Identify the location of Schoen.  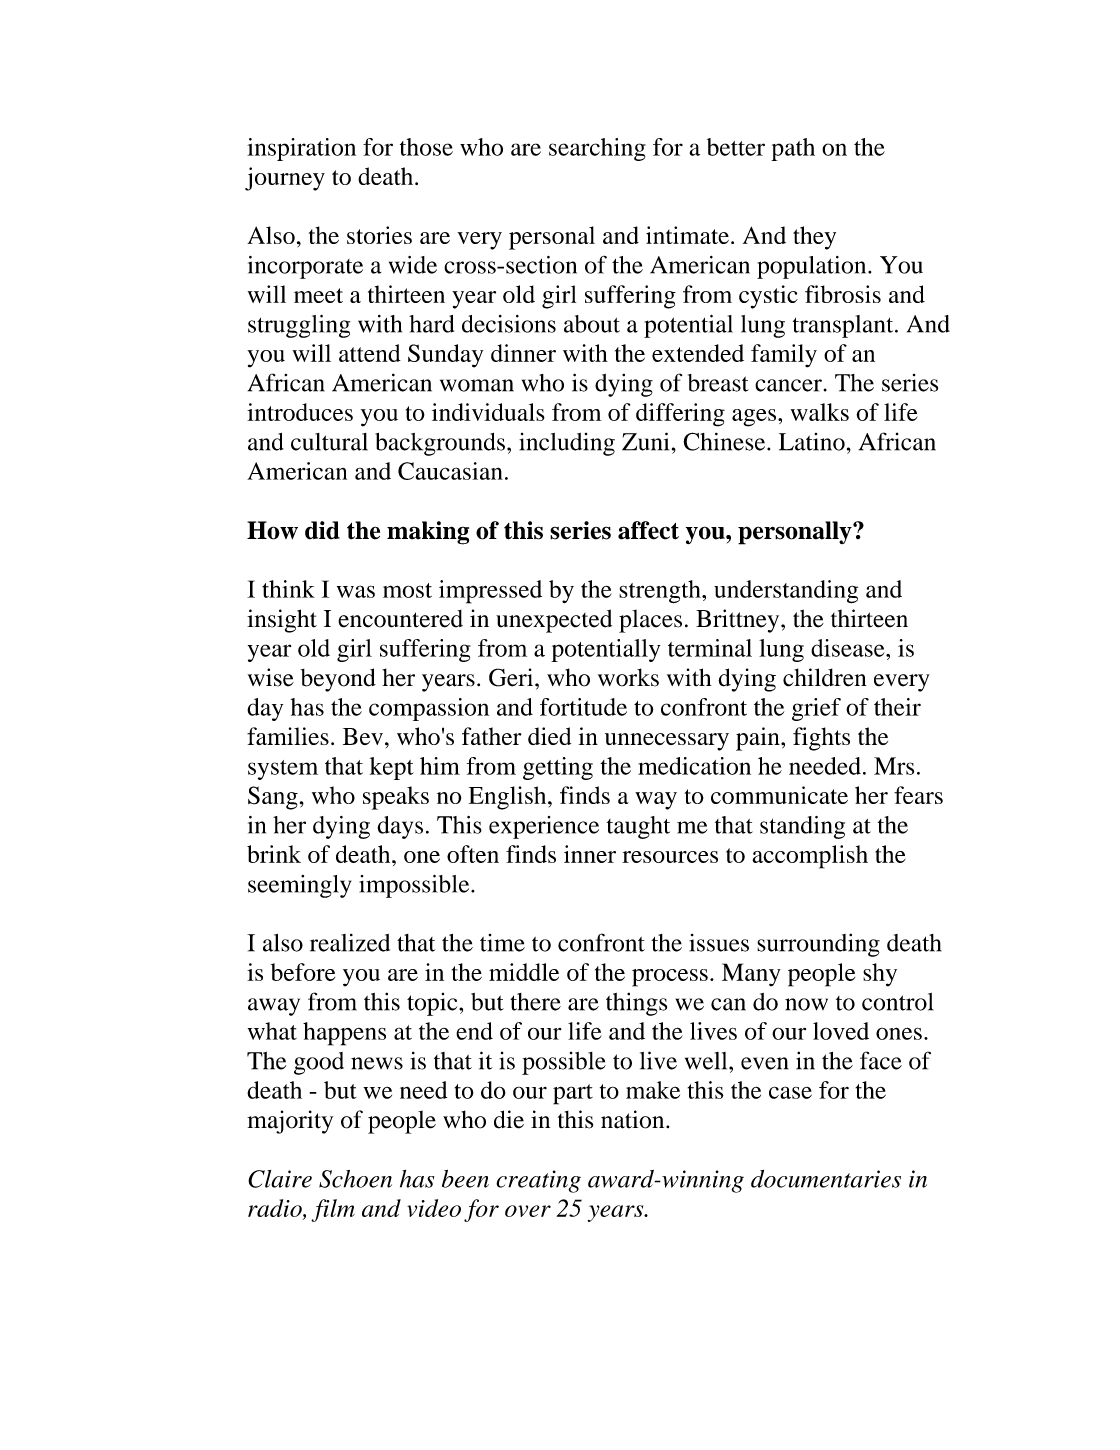
(355, 1179).
